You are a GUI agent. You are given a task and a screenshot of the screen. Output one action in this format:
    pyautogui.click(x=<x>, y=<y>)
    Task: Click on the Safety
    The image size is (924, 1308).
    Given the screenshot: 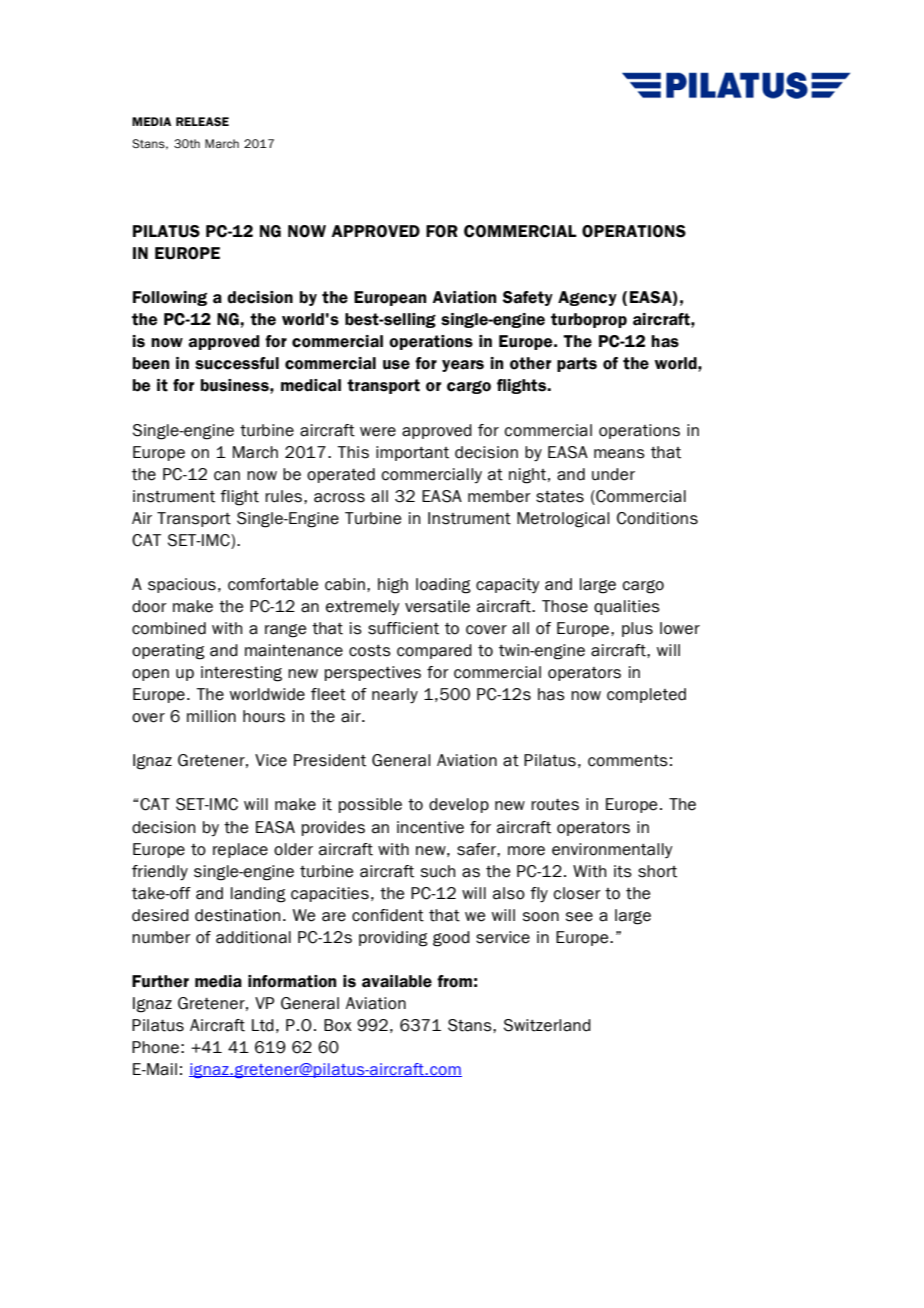 What is the action you would take?
    pyautogui.click(x=527, y=298)
